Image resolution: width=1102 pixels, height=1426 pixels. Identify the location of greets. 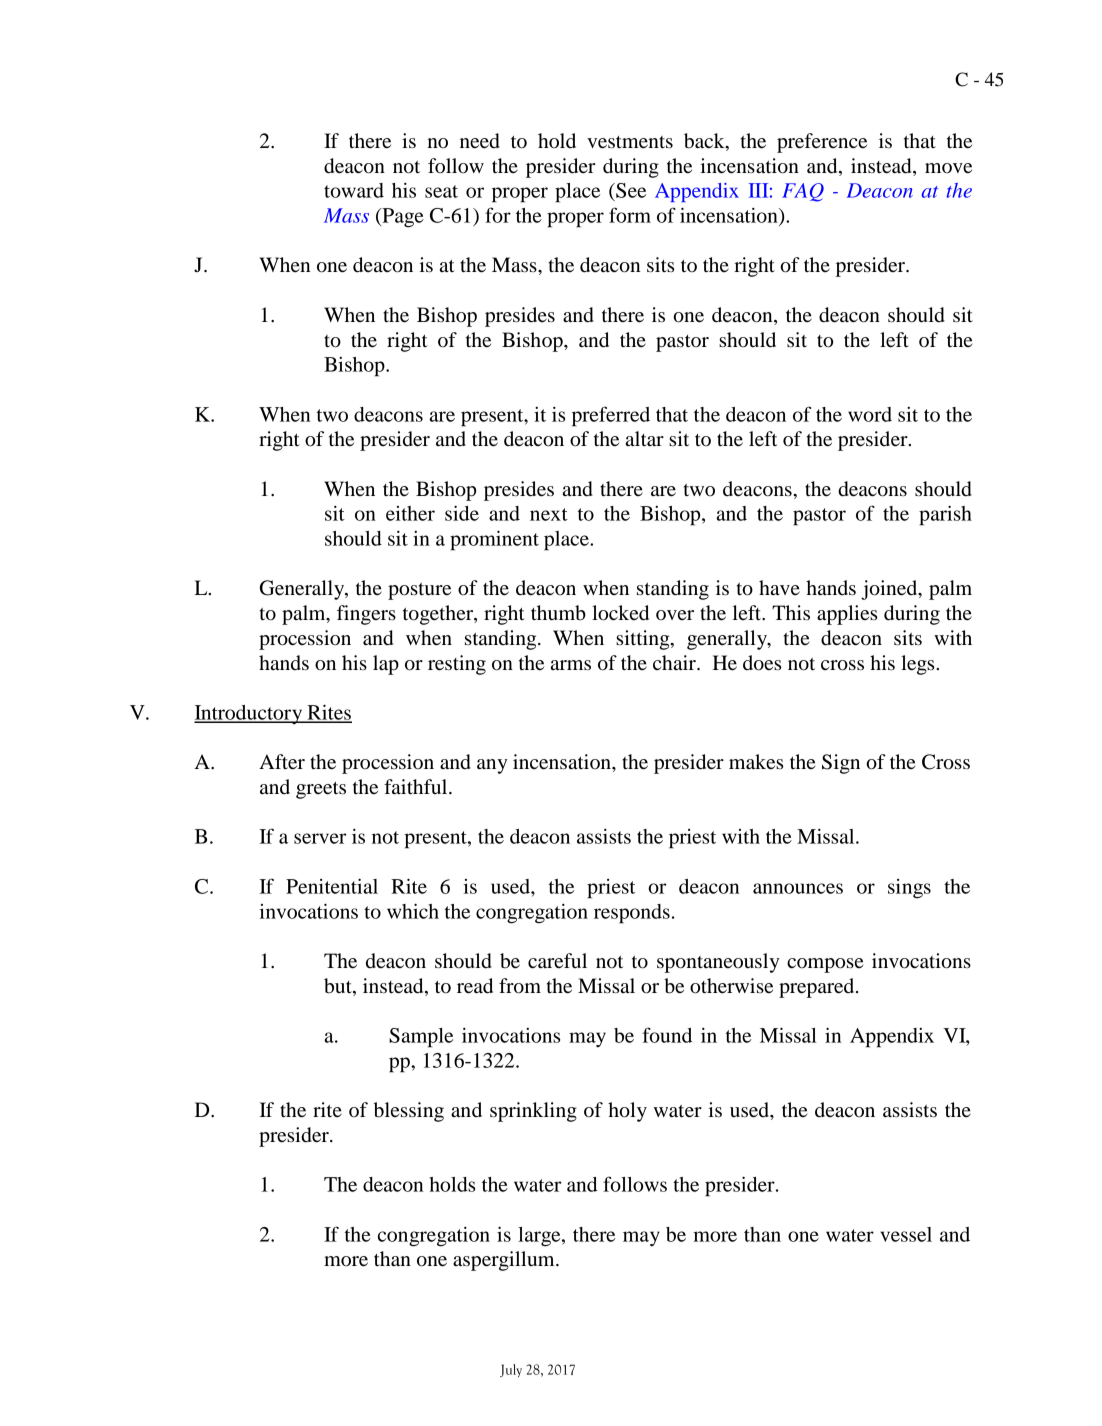
(321, 790).
